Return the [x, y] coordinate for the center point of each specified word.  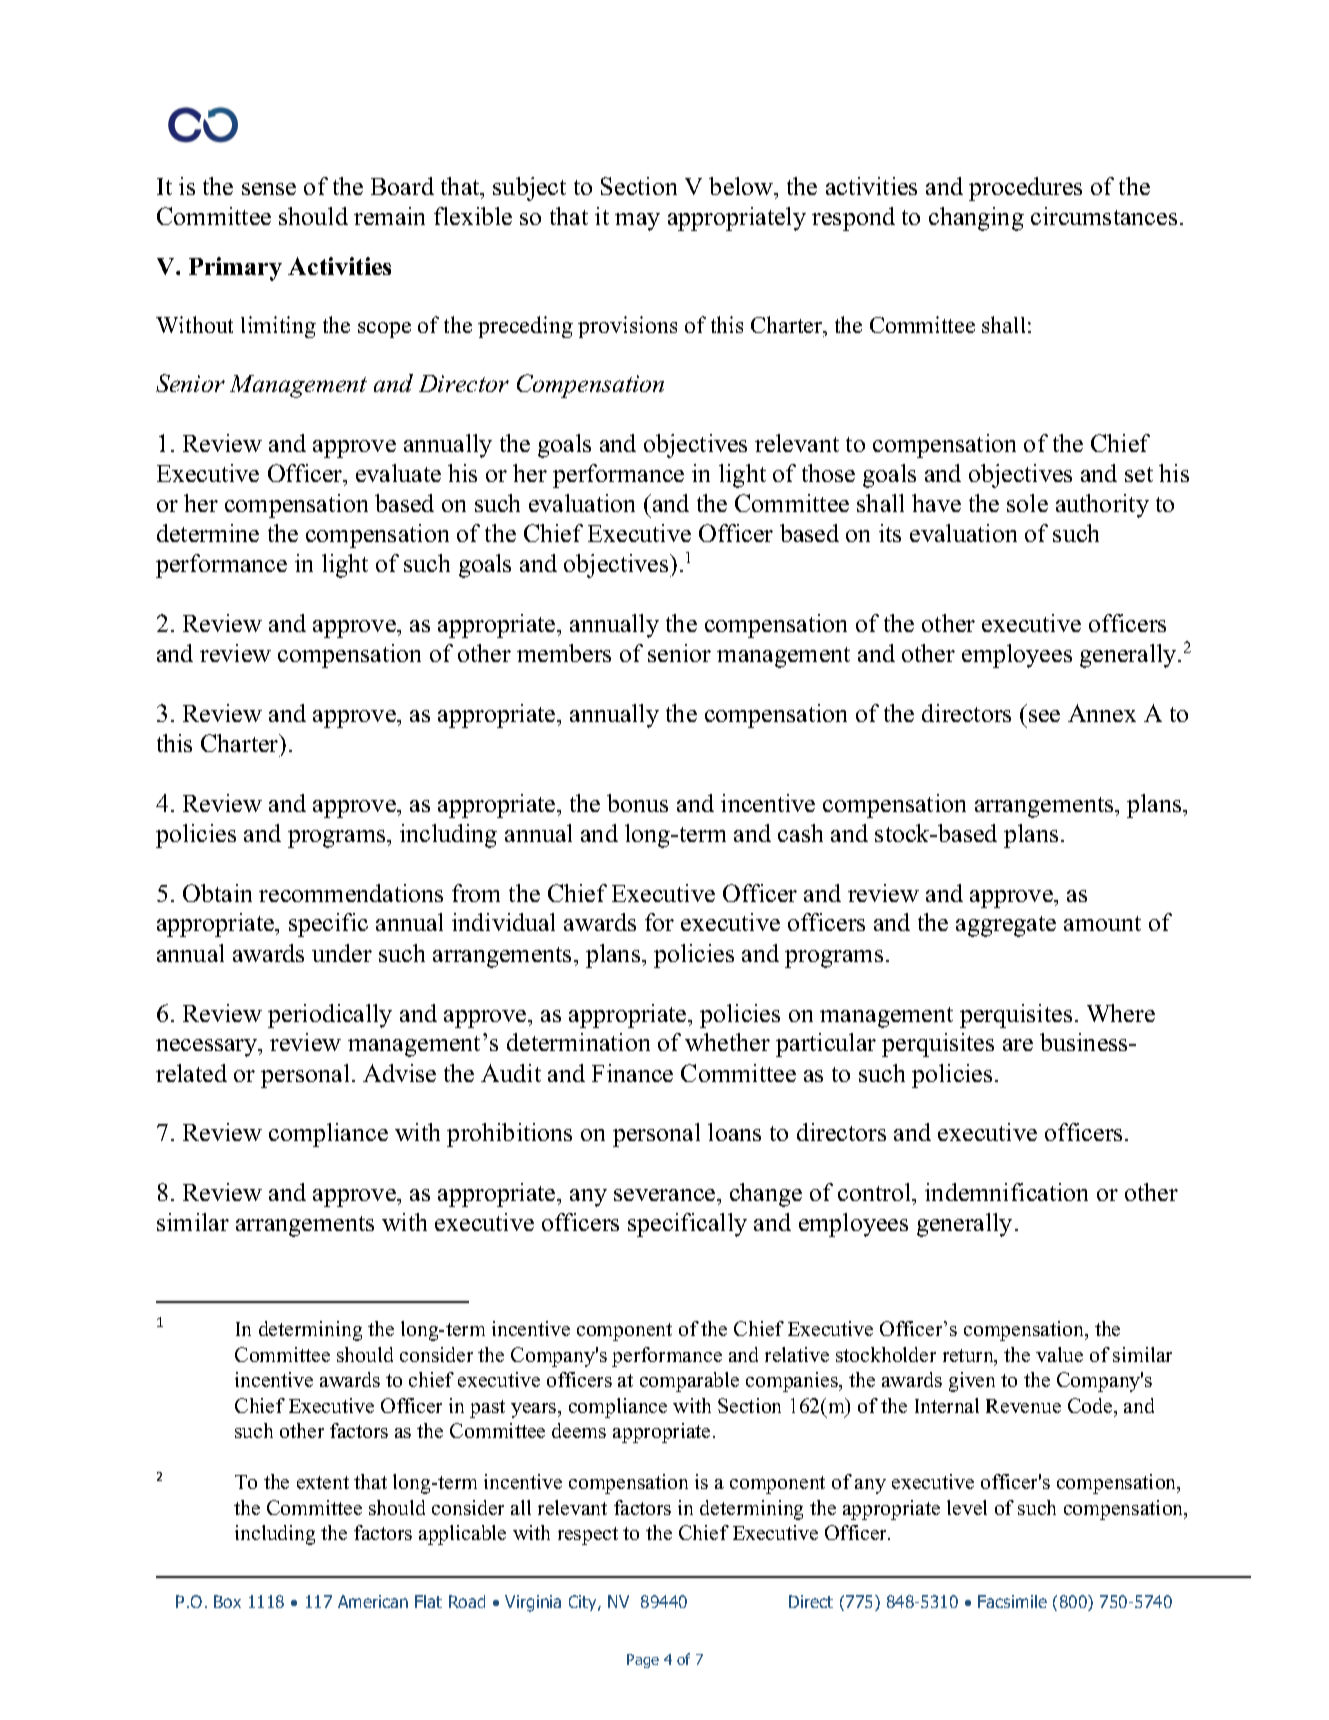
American [373, 1601]
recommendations [351, 893]
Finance [632, 1073]
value [1059, 1354]
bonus [637, 803]
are [1018, 1045]
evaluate [398, 473]
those [828, 473]
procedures [1025, 189]
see [1044, 716]
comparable [689, 1382]
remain [389, 216]
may [637, 222]
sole [1027, 503]
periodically [330, 1016]
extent [323, 1482]
